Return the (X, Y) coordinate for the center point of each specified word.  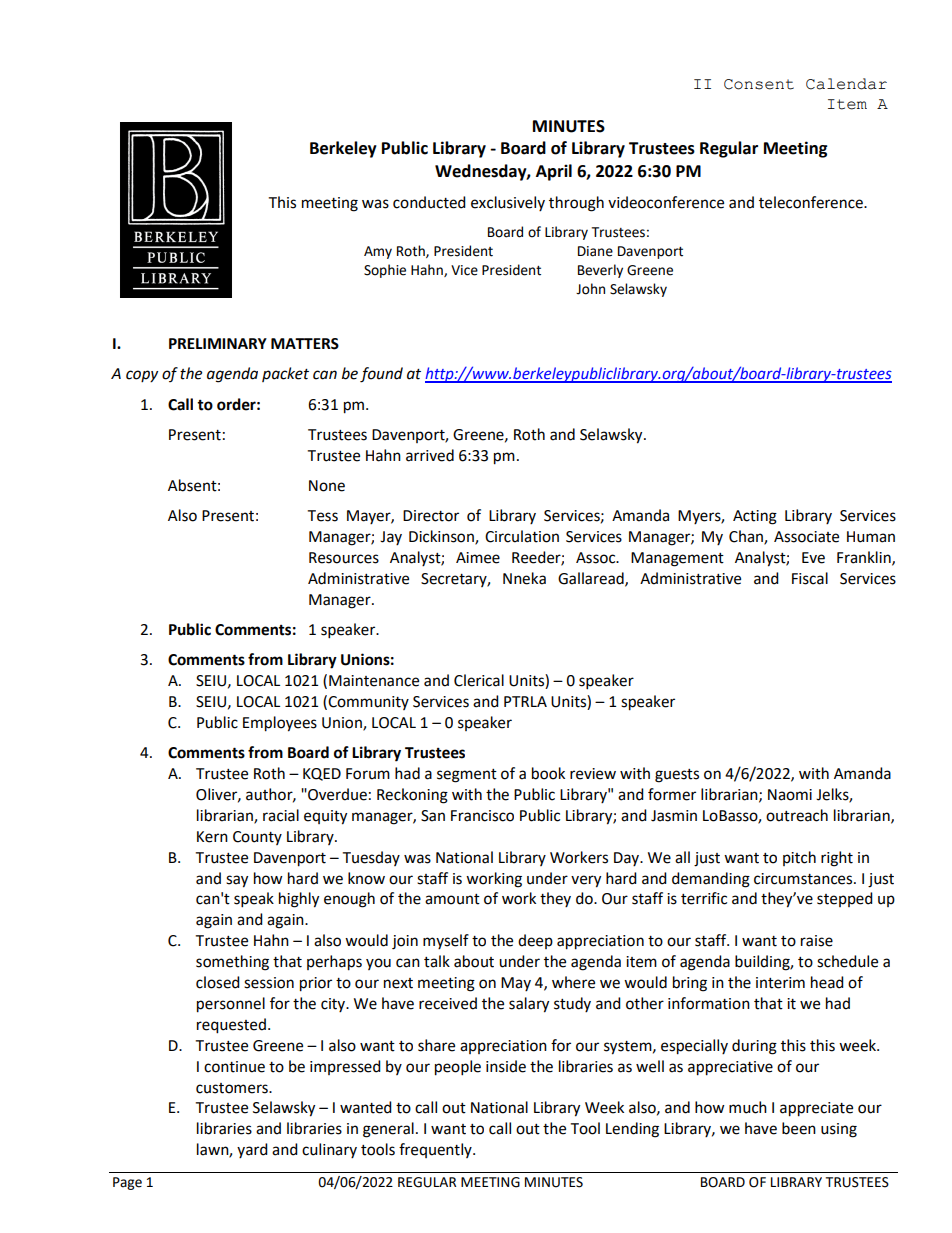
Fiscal (810, 578)
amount (452, 899)
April (554, 172)
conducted (429, 202)
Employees (280, 724)
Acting (755, 517)
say (237, 881)
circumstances (804, 879)
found (381, 375)
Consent (759, 84)
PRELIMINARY (218, 343)
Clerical (479, 680)
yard (252, 1150)
